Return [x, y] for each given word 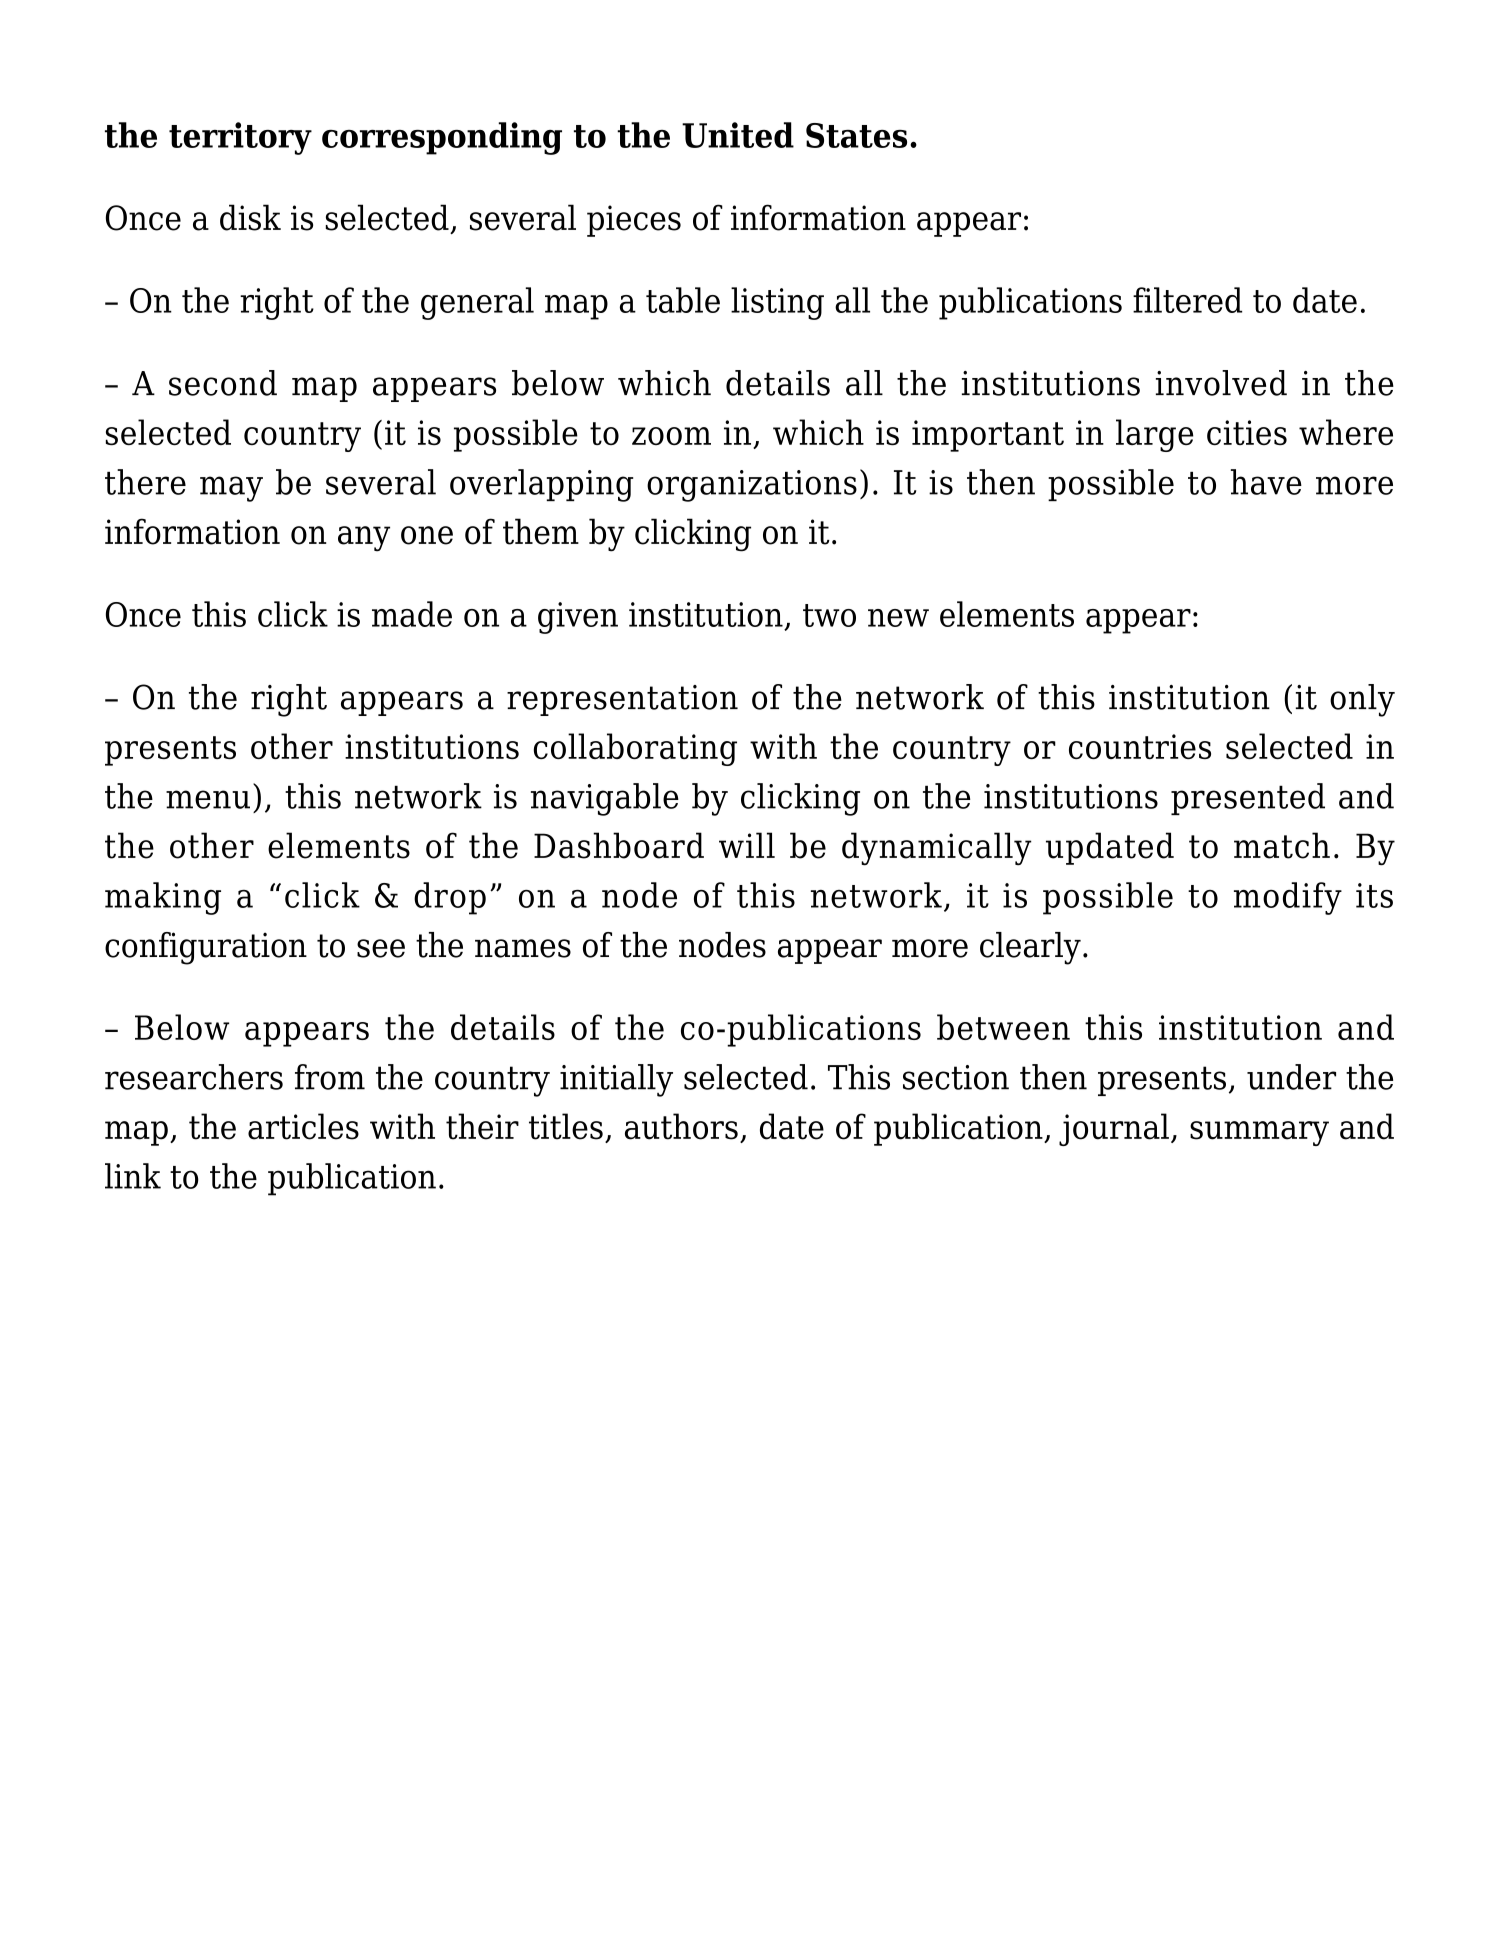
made [412, 614]
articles [303, 1126]
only [1362, 700]
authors [681, 1126]
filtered [1187, 300]
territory [240, 138]
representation [622, 700]
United [738, 135]
